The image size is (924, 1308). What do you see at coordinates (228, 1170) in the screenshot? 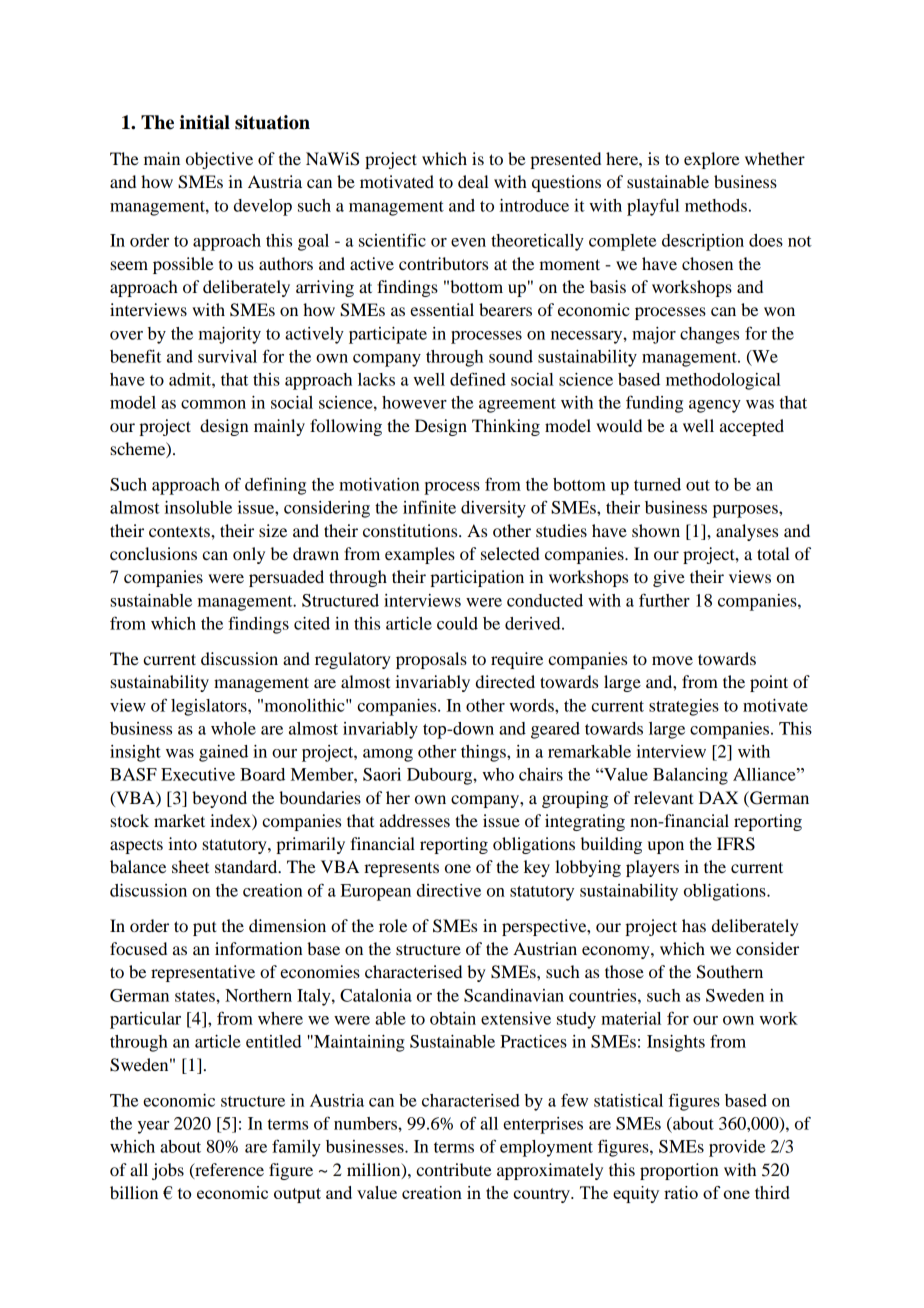
I see `reference` at bounding box center [228, 1170].
